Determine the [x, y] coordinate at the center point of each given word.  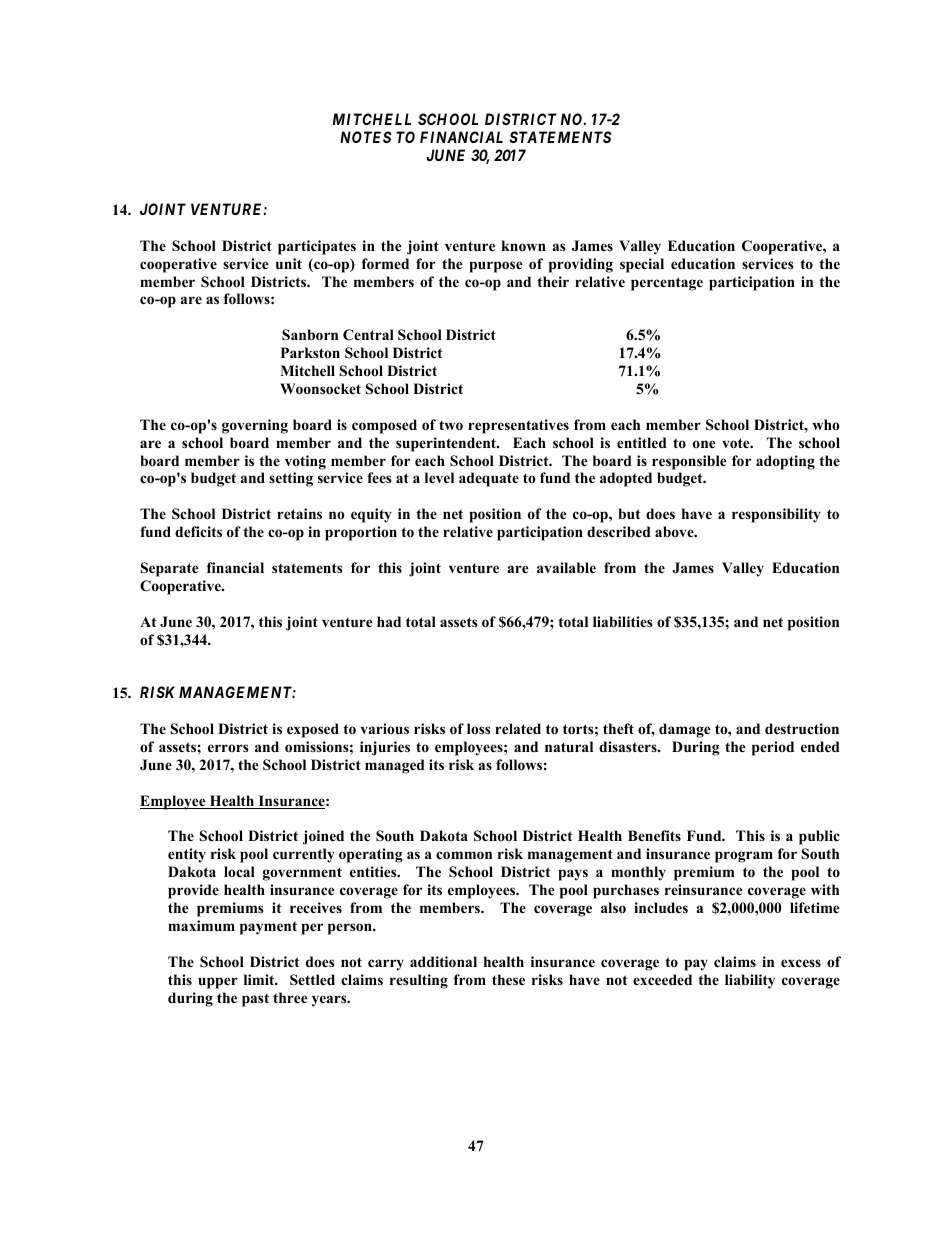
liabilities [623, 621]
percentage [667, 284]
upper [218, 983]
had [389, 621]
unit [289, 263]
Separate [170, 569]
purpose [496, 267]
